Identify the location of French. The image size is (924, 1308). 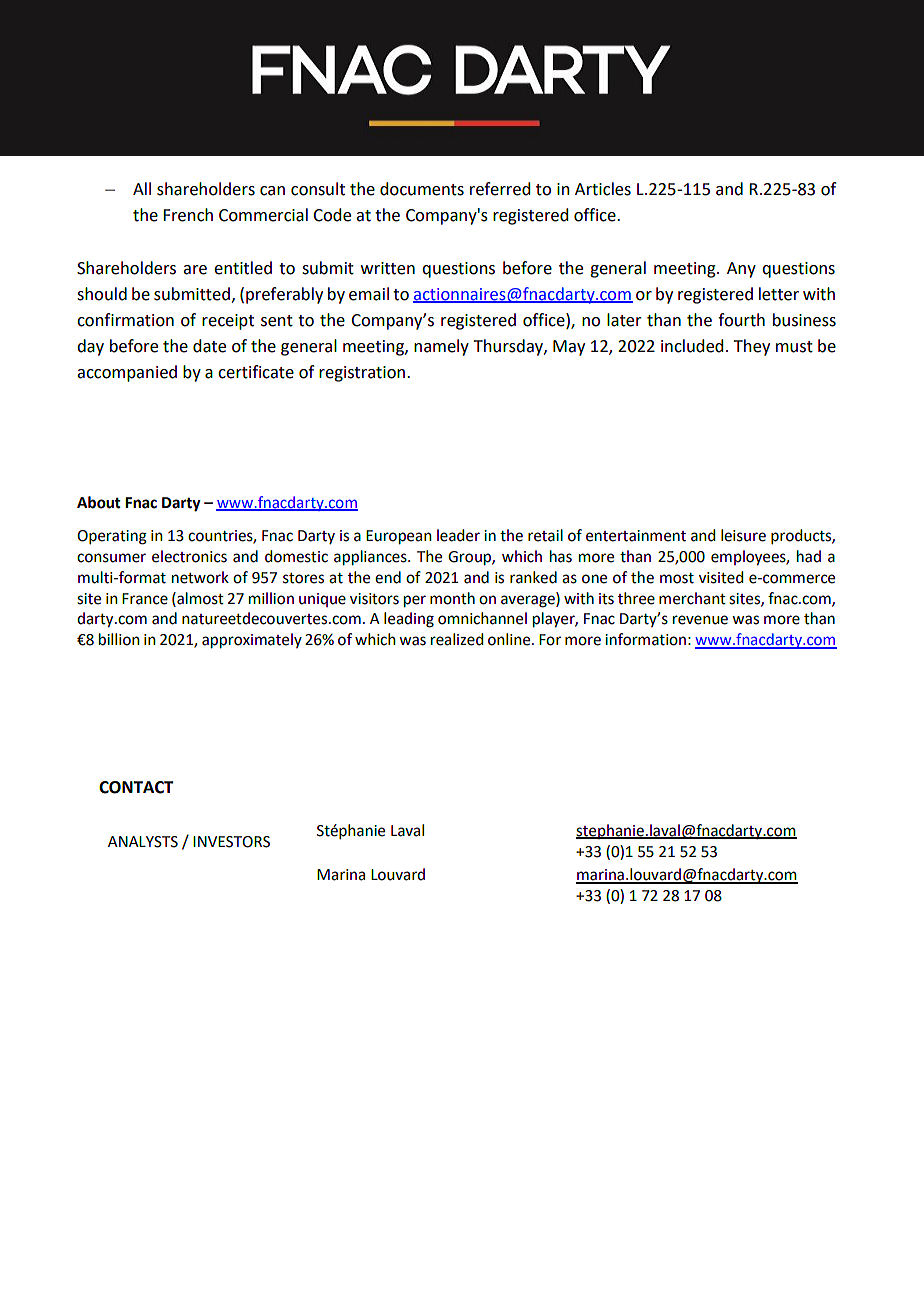
(188, 215).
